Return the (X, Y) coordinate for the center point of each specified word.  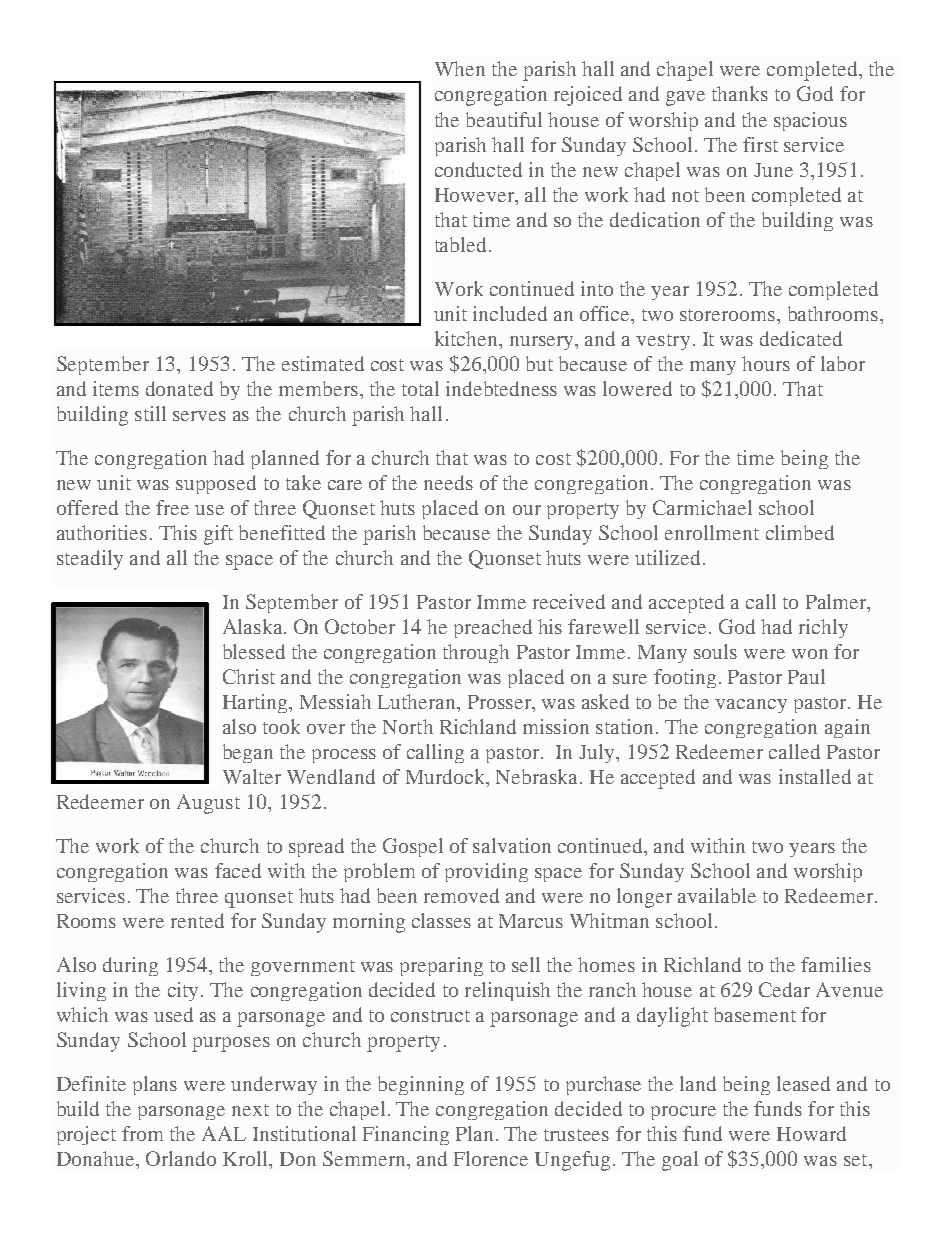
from (142, 1133)
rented (197, 920)
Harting (256, 703)
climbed (800, 532)
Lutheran (418, 701)
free (172, 507)
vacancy (751, 706)
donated (179, 388)
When (460, 68)
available (717, 895)
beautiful (504, 119)
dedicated (801, 338)
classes (441, 920)
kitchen (467, 338)
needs (448, 482)
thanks (740, 93)
